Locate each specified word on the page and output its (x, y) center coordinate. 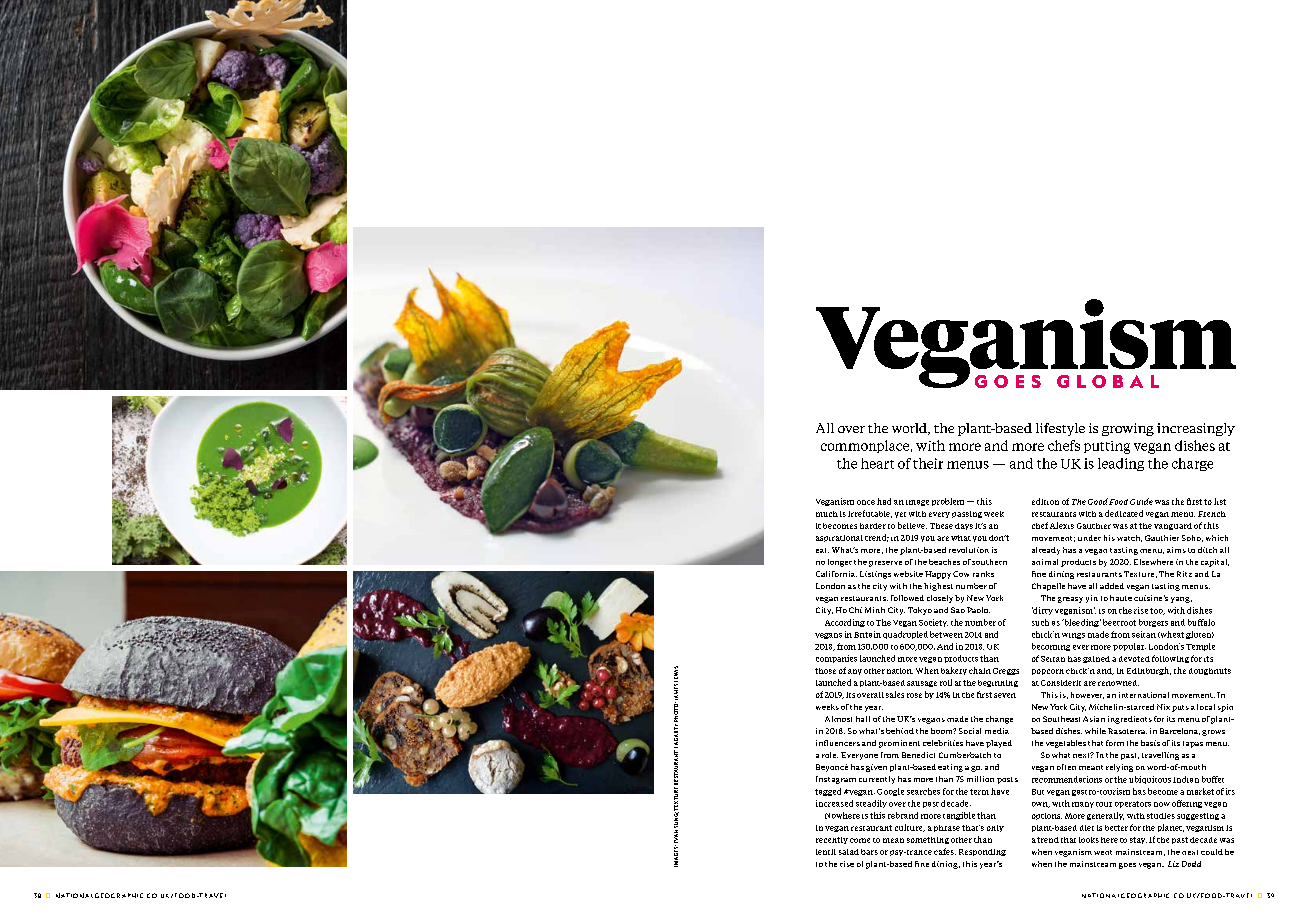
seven (1005, 695)
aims (1176, 550)
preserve (885, 564)
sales (895, 694)
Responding (982, 852)
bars (869, 852)
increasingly (1196, 429)
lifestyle (1060, 429)
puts (1180, 708)
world (910, 429)
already (1046, 551)
